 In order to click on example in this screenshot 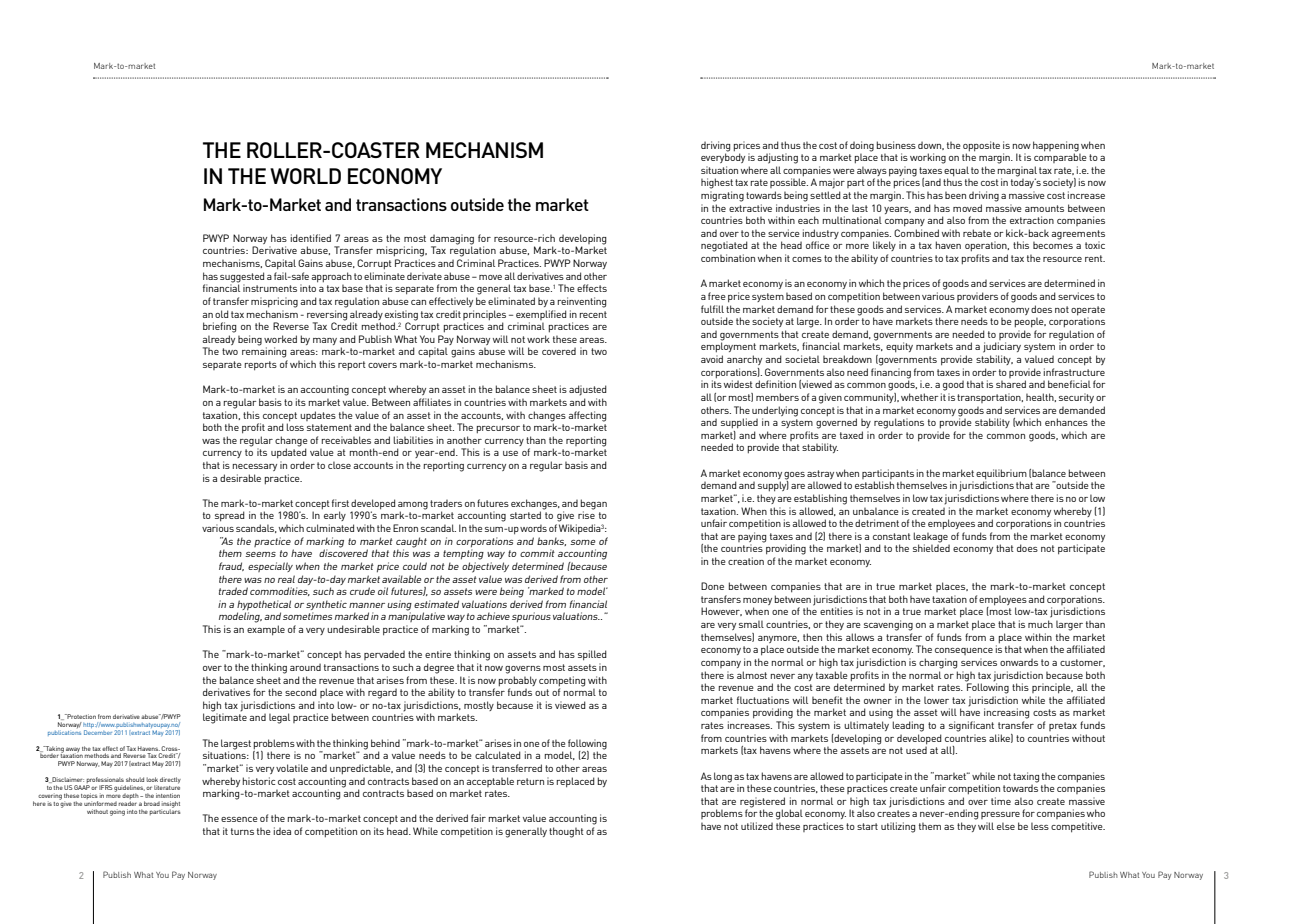, I will do `click(266, 630)`.
